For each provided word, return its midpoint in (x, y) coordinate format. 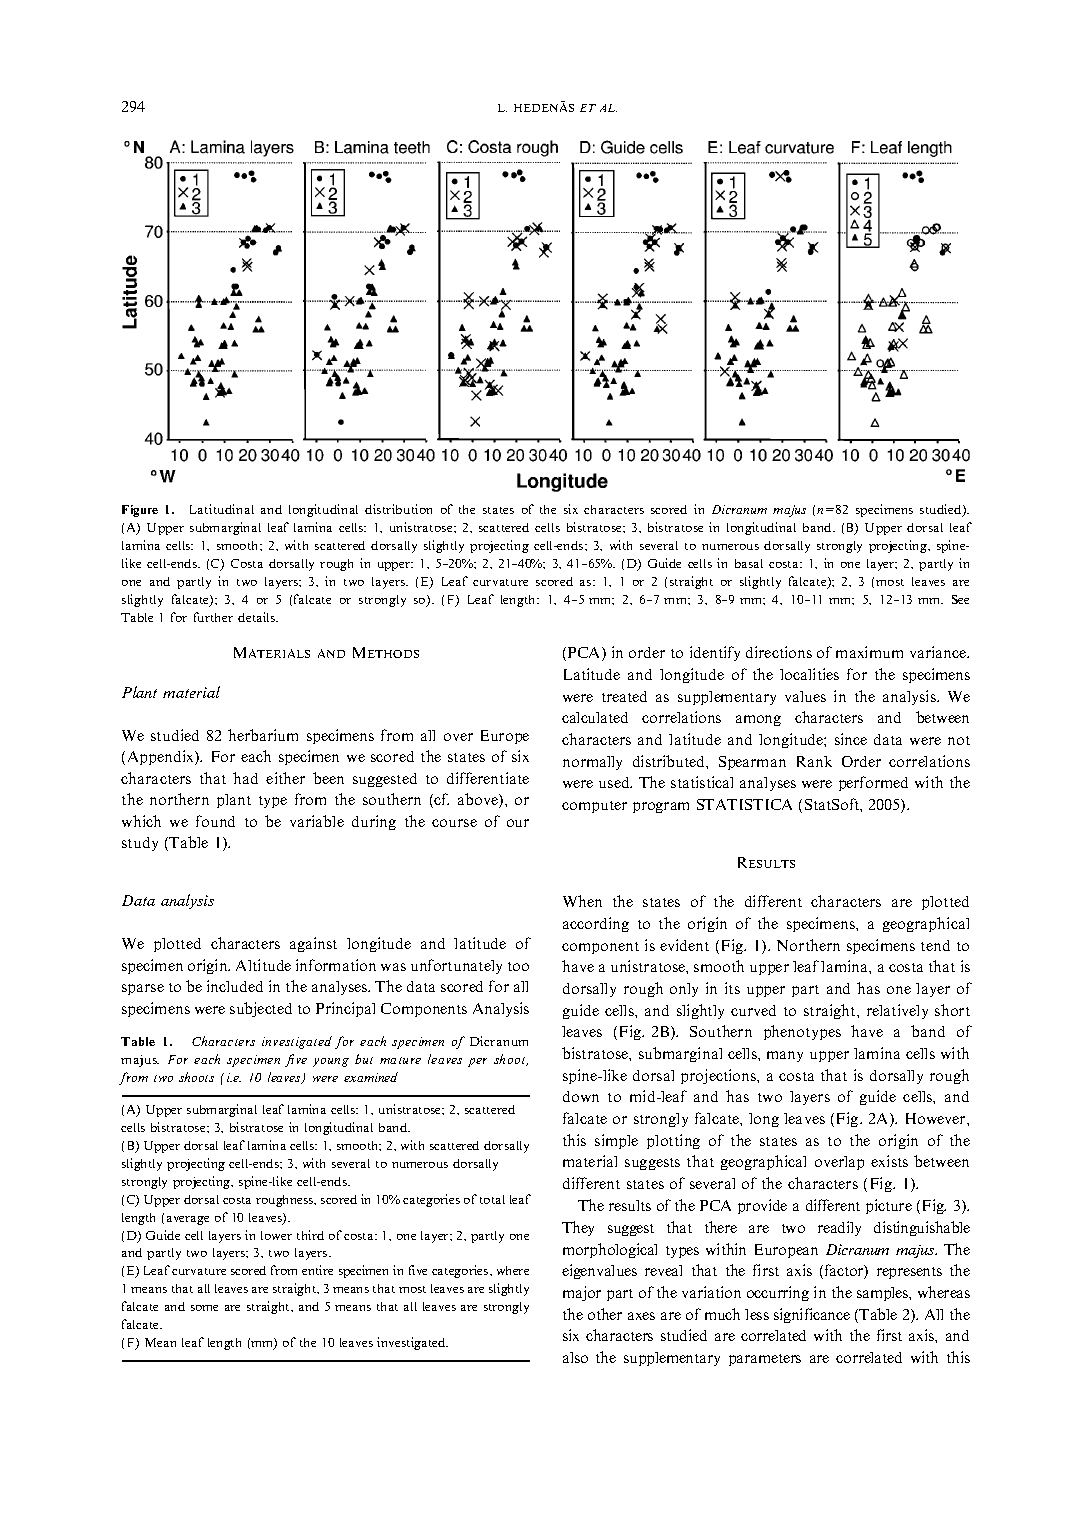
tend (935, 945)
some (204, 1308)
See (960, 599)
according (596, 924)
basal (749, 563)
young (331, 1062)
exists (889, 1161)
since (851, 739)
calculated (595, 717)
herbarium (263, 735)
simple (616, 1141)
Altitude (263, 965)
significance (812, 1315)
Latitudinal (222, 509)
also (575, 1357)
